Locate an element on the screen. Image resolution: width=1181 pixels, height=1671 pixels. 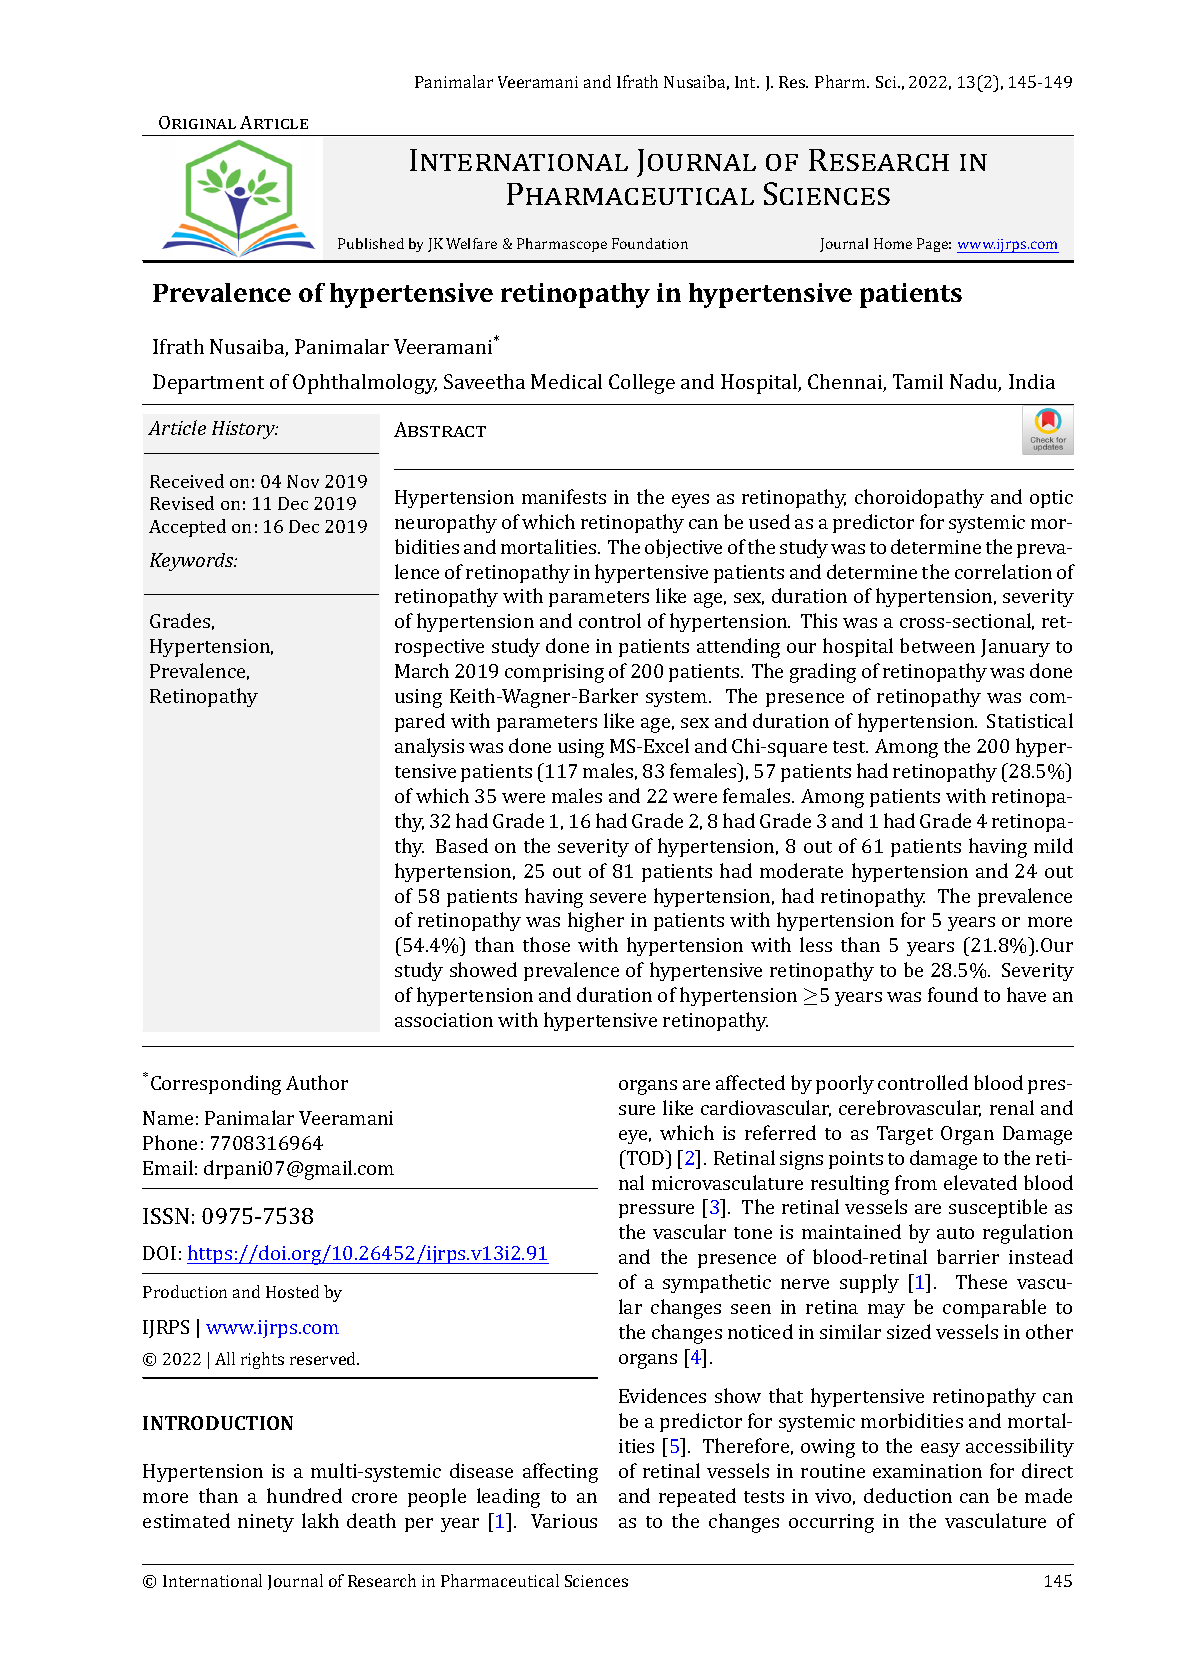
analysis is located at coordinates (429, 747).
